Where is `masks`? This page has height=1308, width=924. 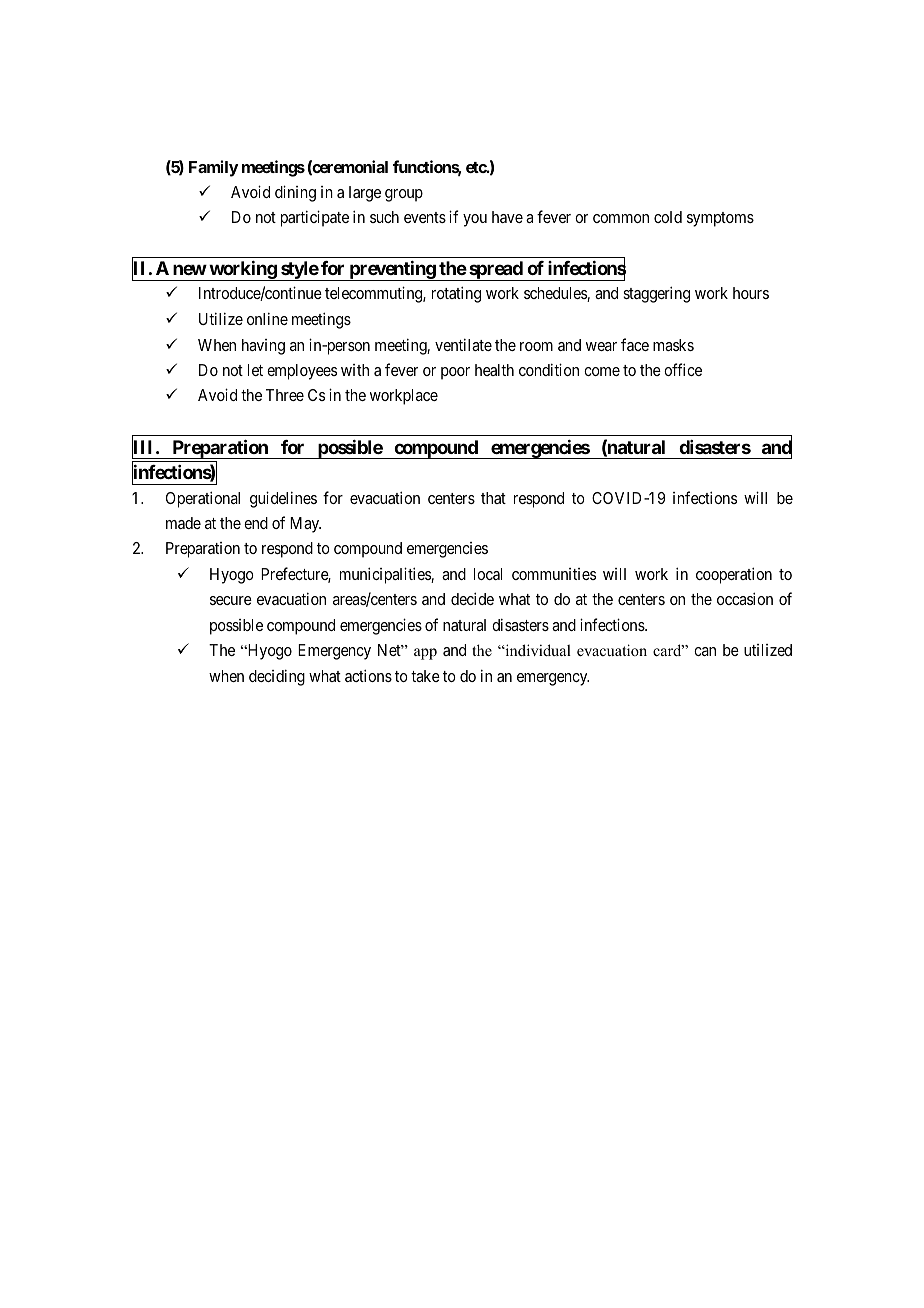
masks is located at coordinates (673, 345).
